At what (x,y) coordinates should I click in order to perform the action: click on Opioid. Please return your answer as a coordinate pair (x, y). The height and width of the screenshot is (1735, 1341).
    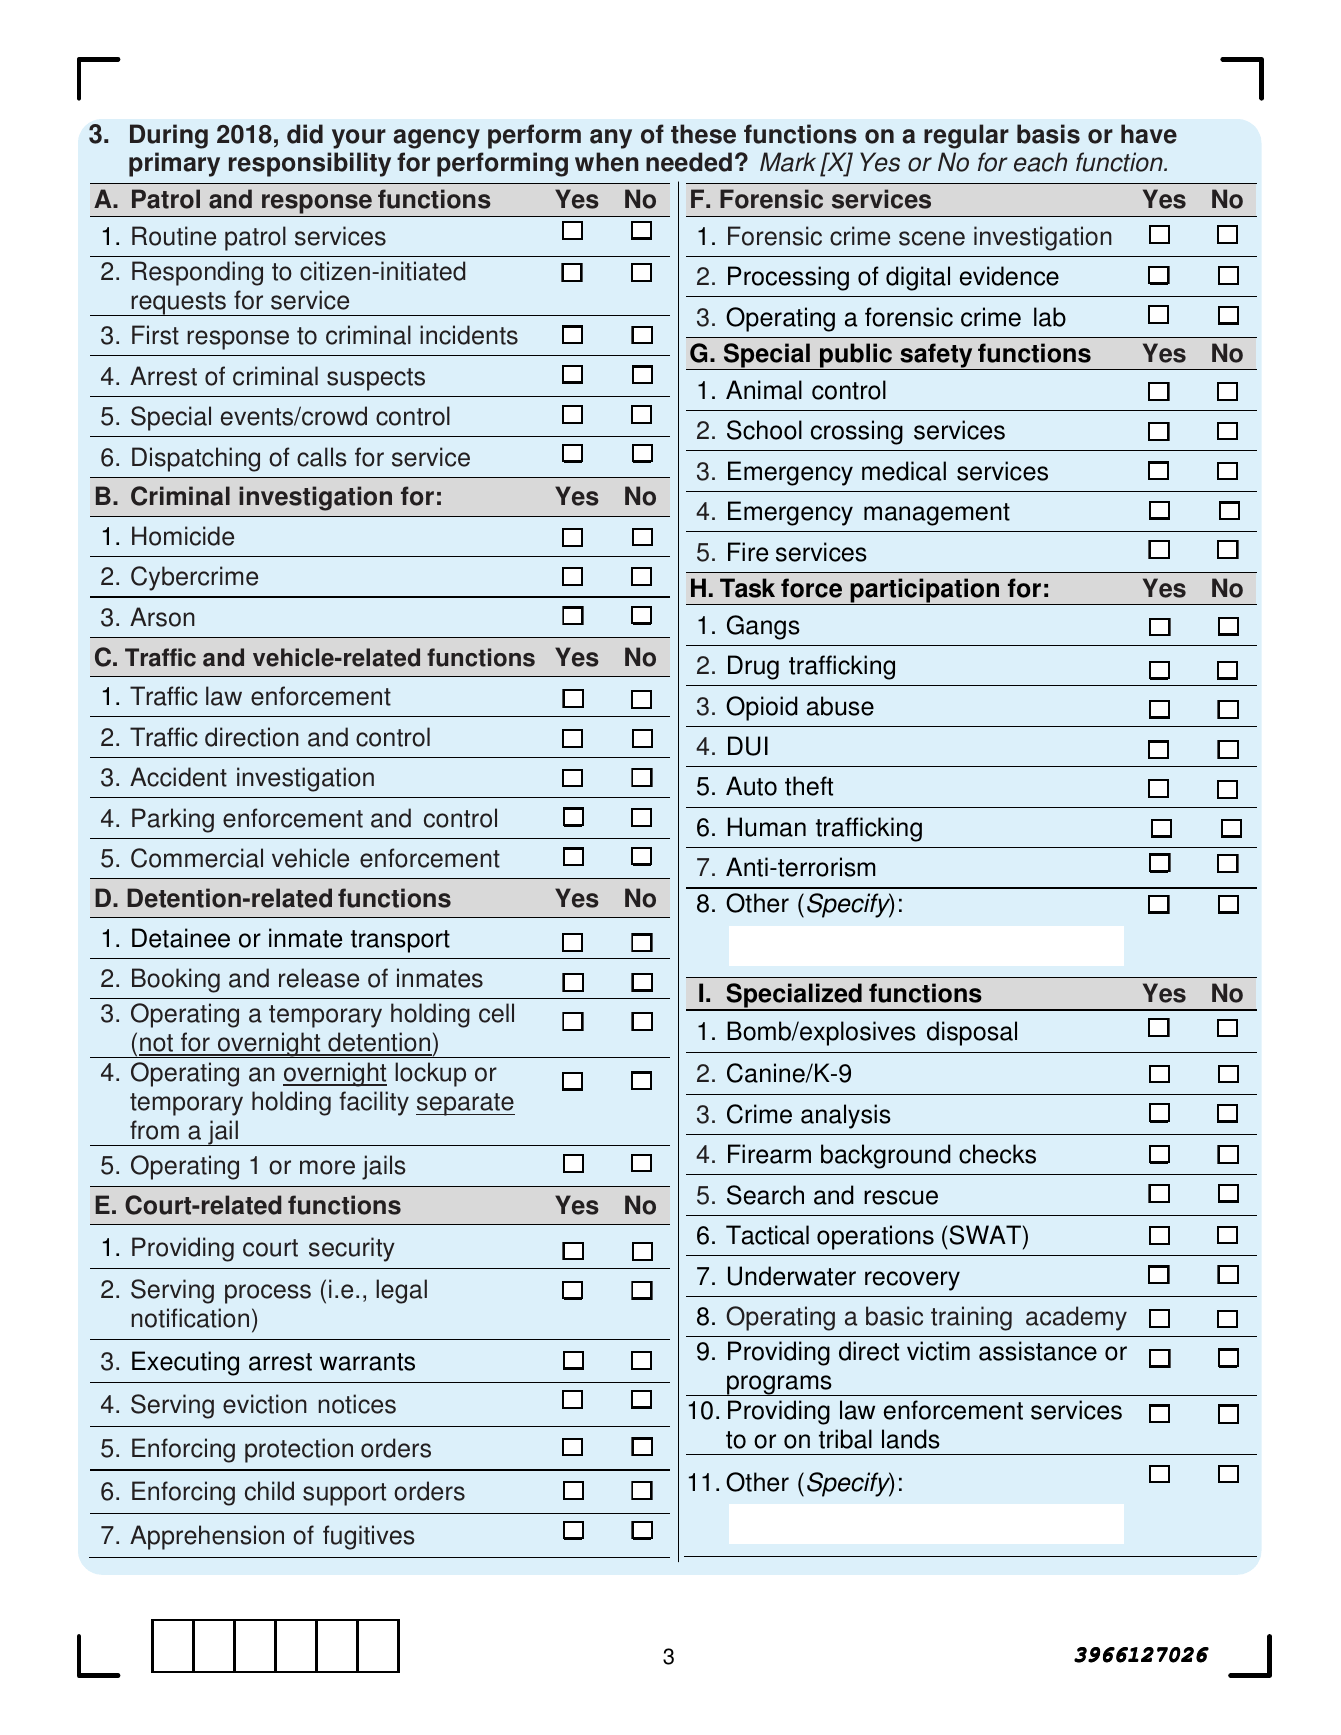
    Looking at the image, I should click on (762, 708).
